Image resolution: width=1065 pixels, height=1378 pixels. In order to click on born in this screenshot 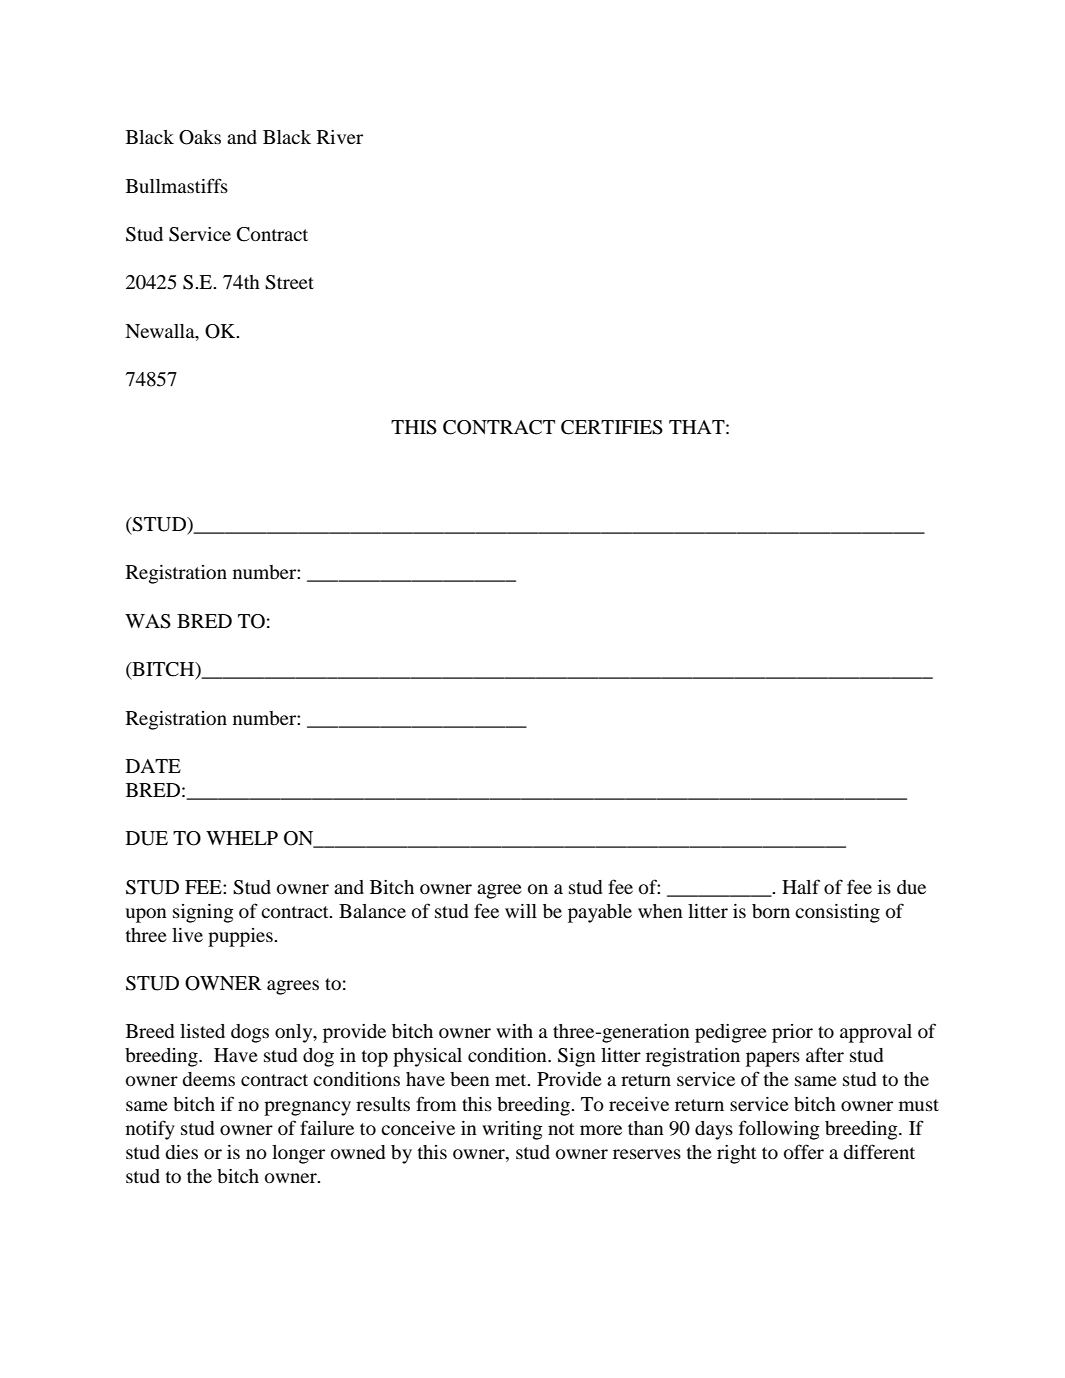, I will do `click(771, 911)`.
